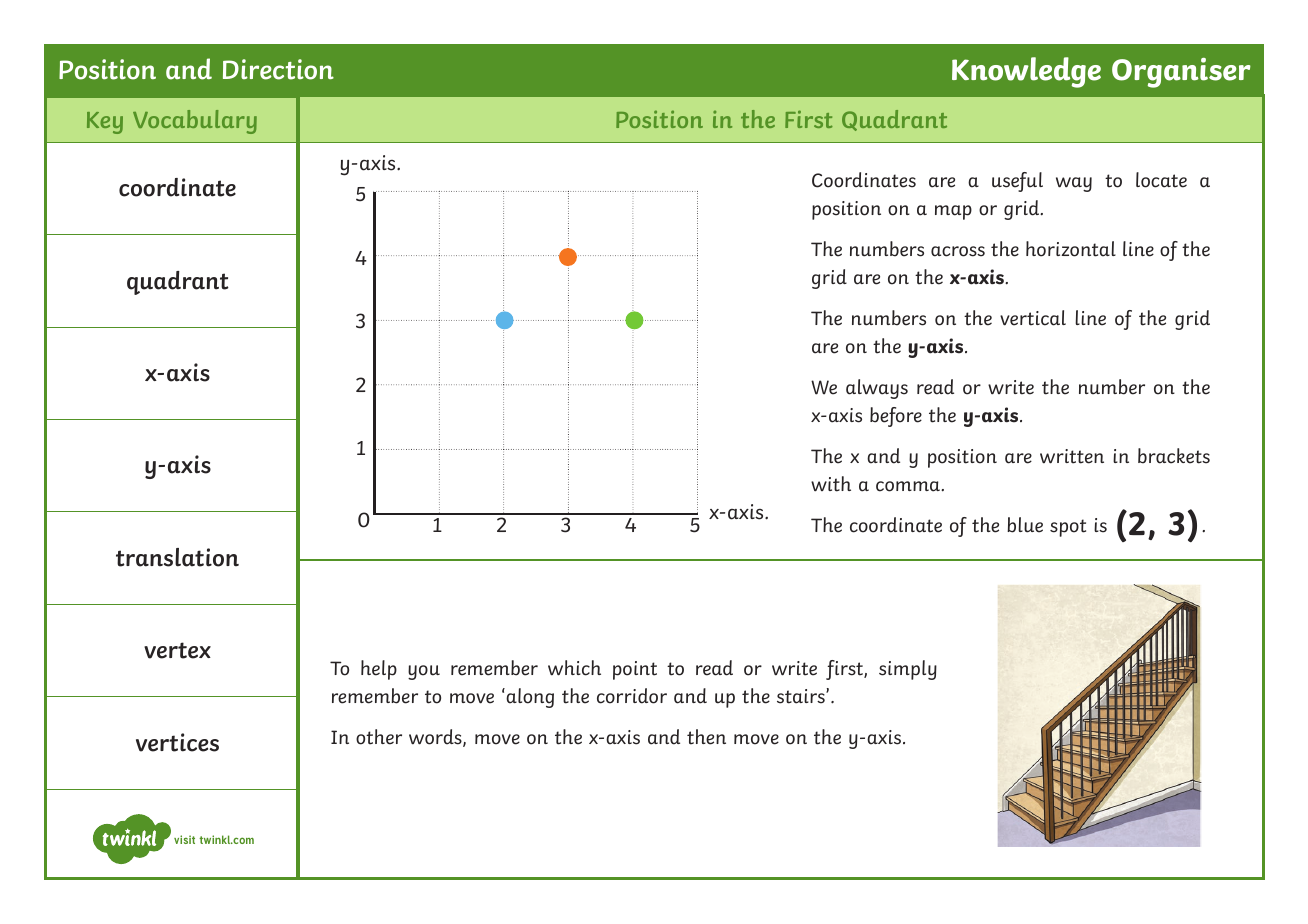  I want to click on Organiser, so click(1181, 73).
